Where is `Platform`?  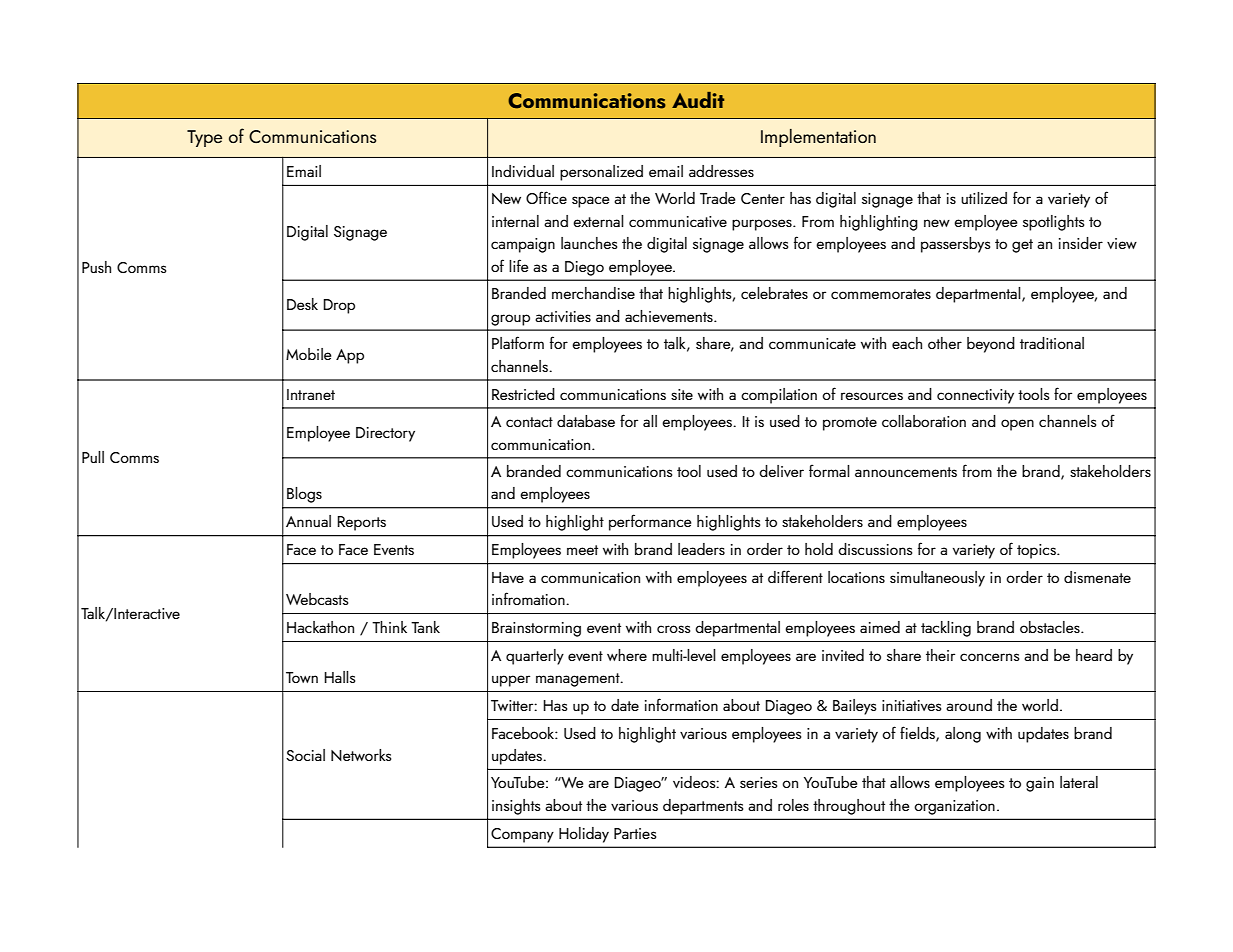 Platform is located at coordinates (518, 342).
